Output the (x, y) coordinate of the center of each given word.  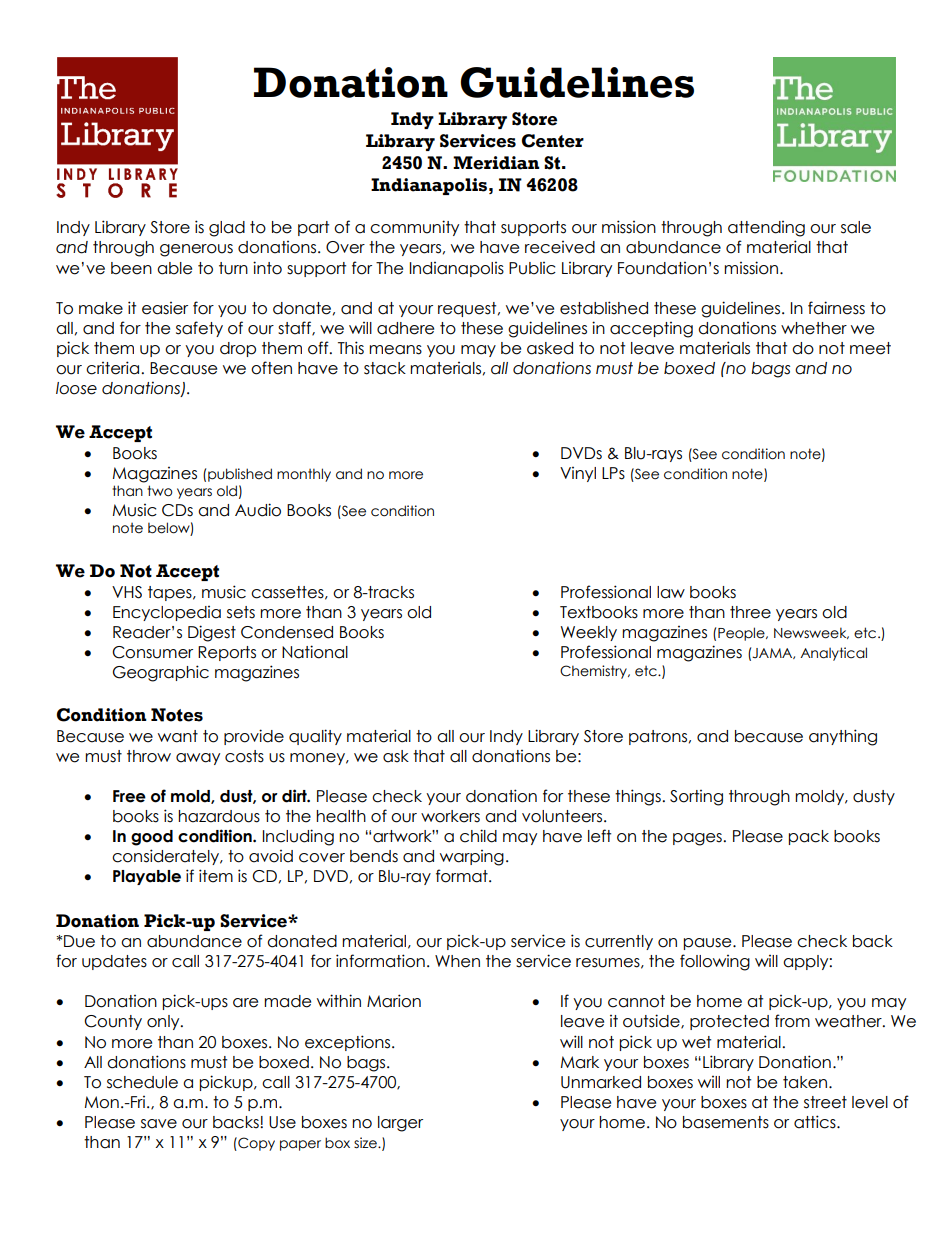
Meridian (496, 163)
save (159, 1124)
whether (814, 328)
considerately (166, 857)
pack (809, 837)
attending (766, 229)
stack (385, 368)
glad (227, 229)
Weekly (589, 633)
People (742, 634)
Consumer (152, 652)
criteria (114, 368)
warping (472, 858)
